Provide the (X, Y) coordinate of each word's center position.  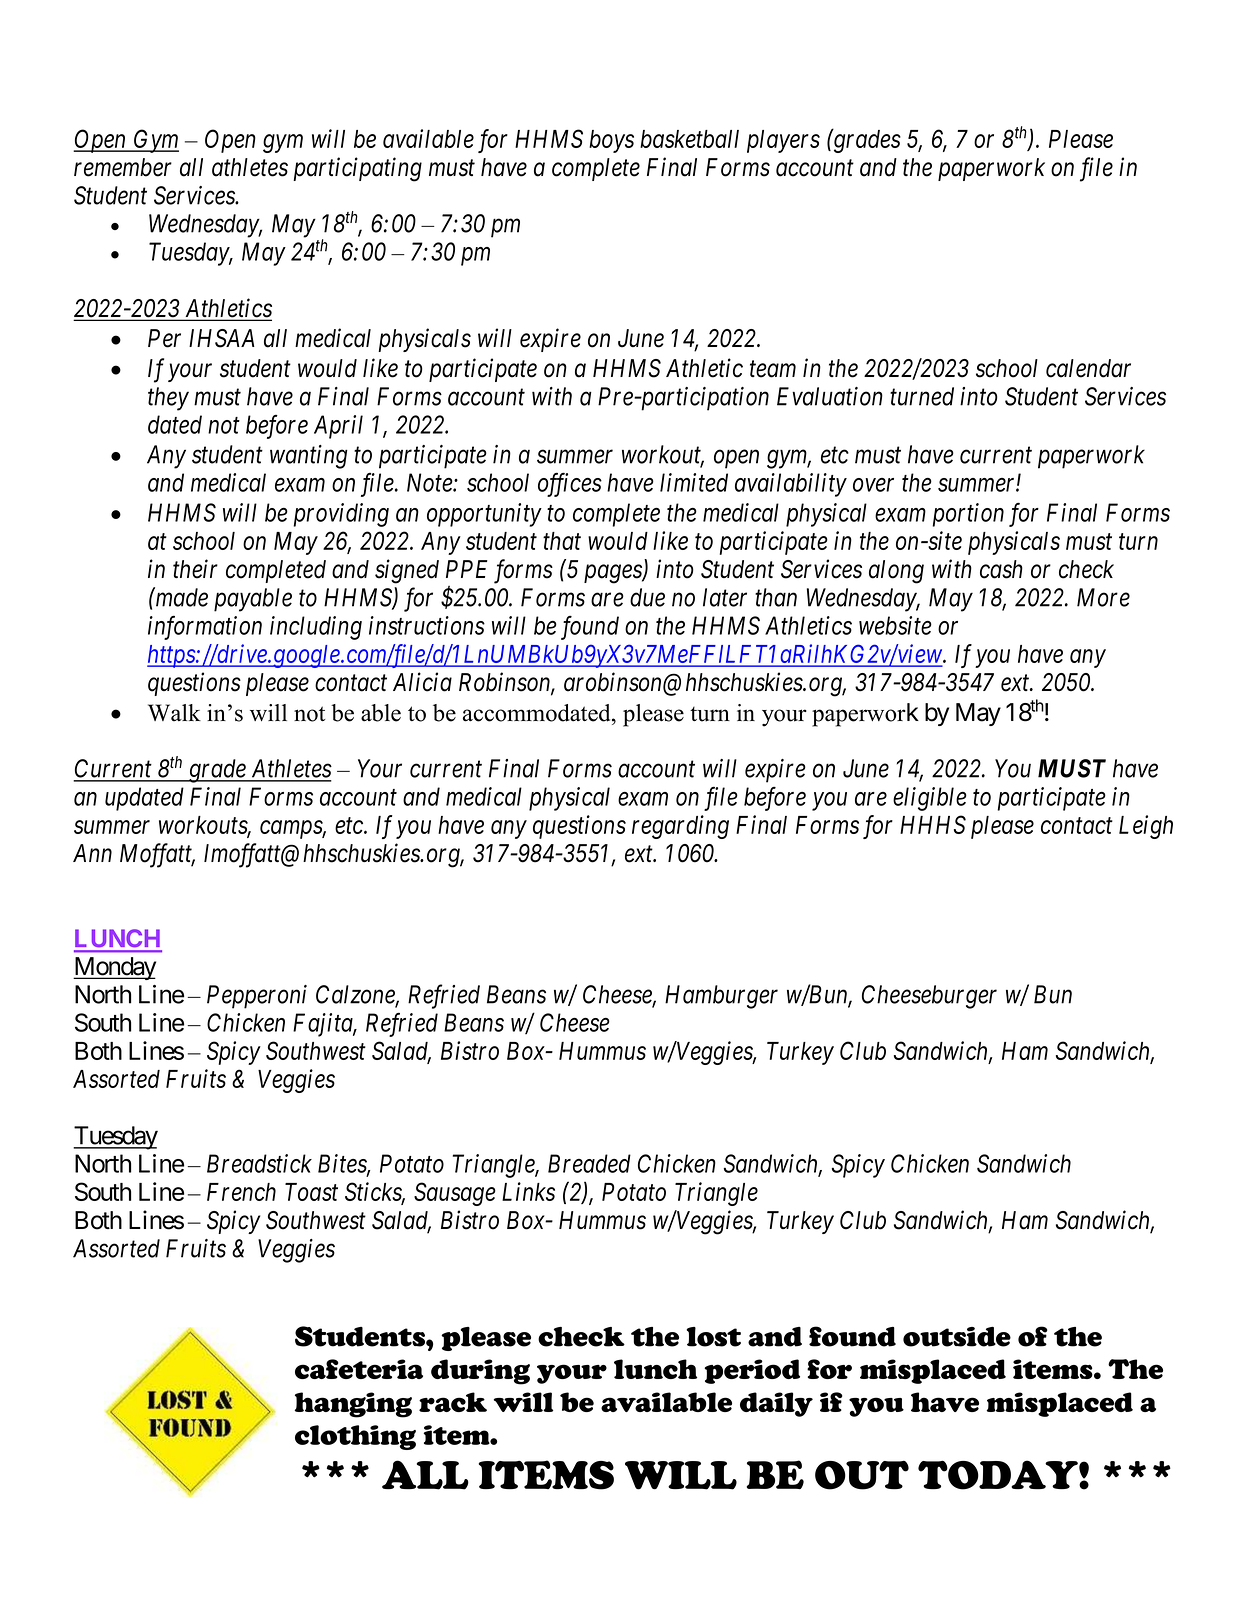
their (195, 569)
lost (714, 1337)
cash (1001, 569)
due (647, 597)
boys (611, 141)
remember (123, 167)
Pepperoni (257, 997)
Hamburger (721, 997)
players (783, 141)
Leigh (1146, 827)
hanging (353, 1405)
